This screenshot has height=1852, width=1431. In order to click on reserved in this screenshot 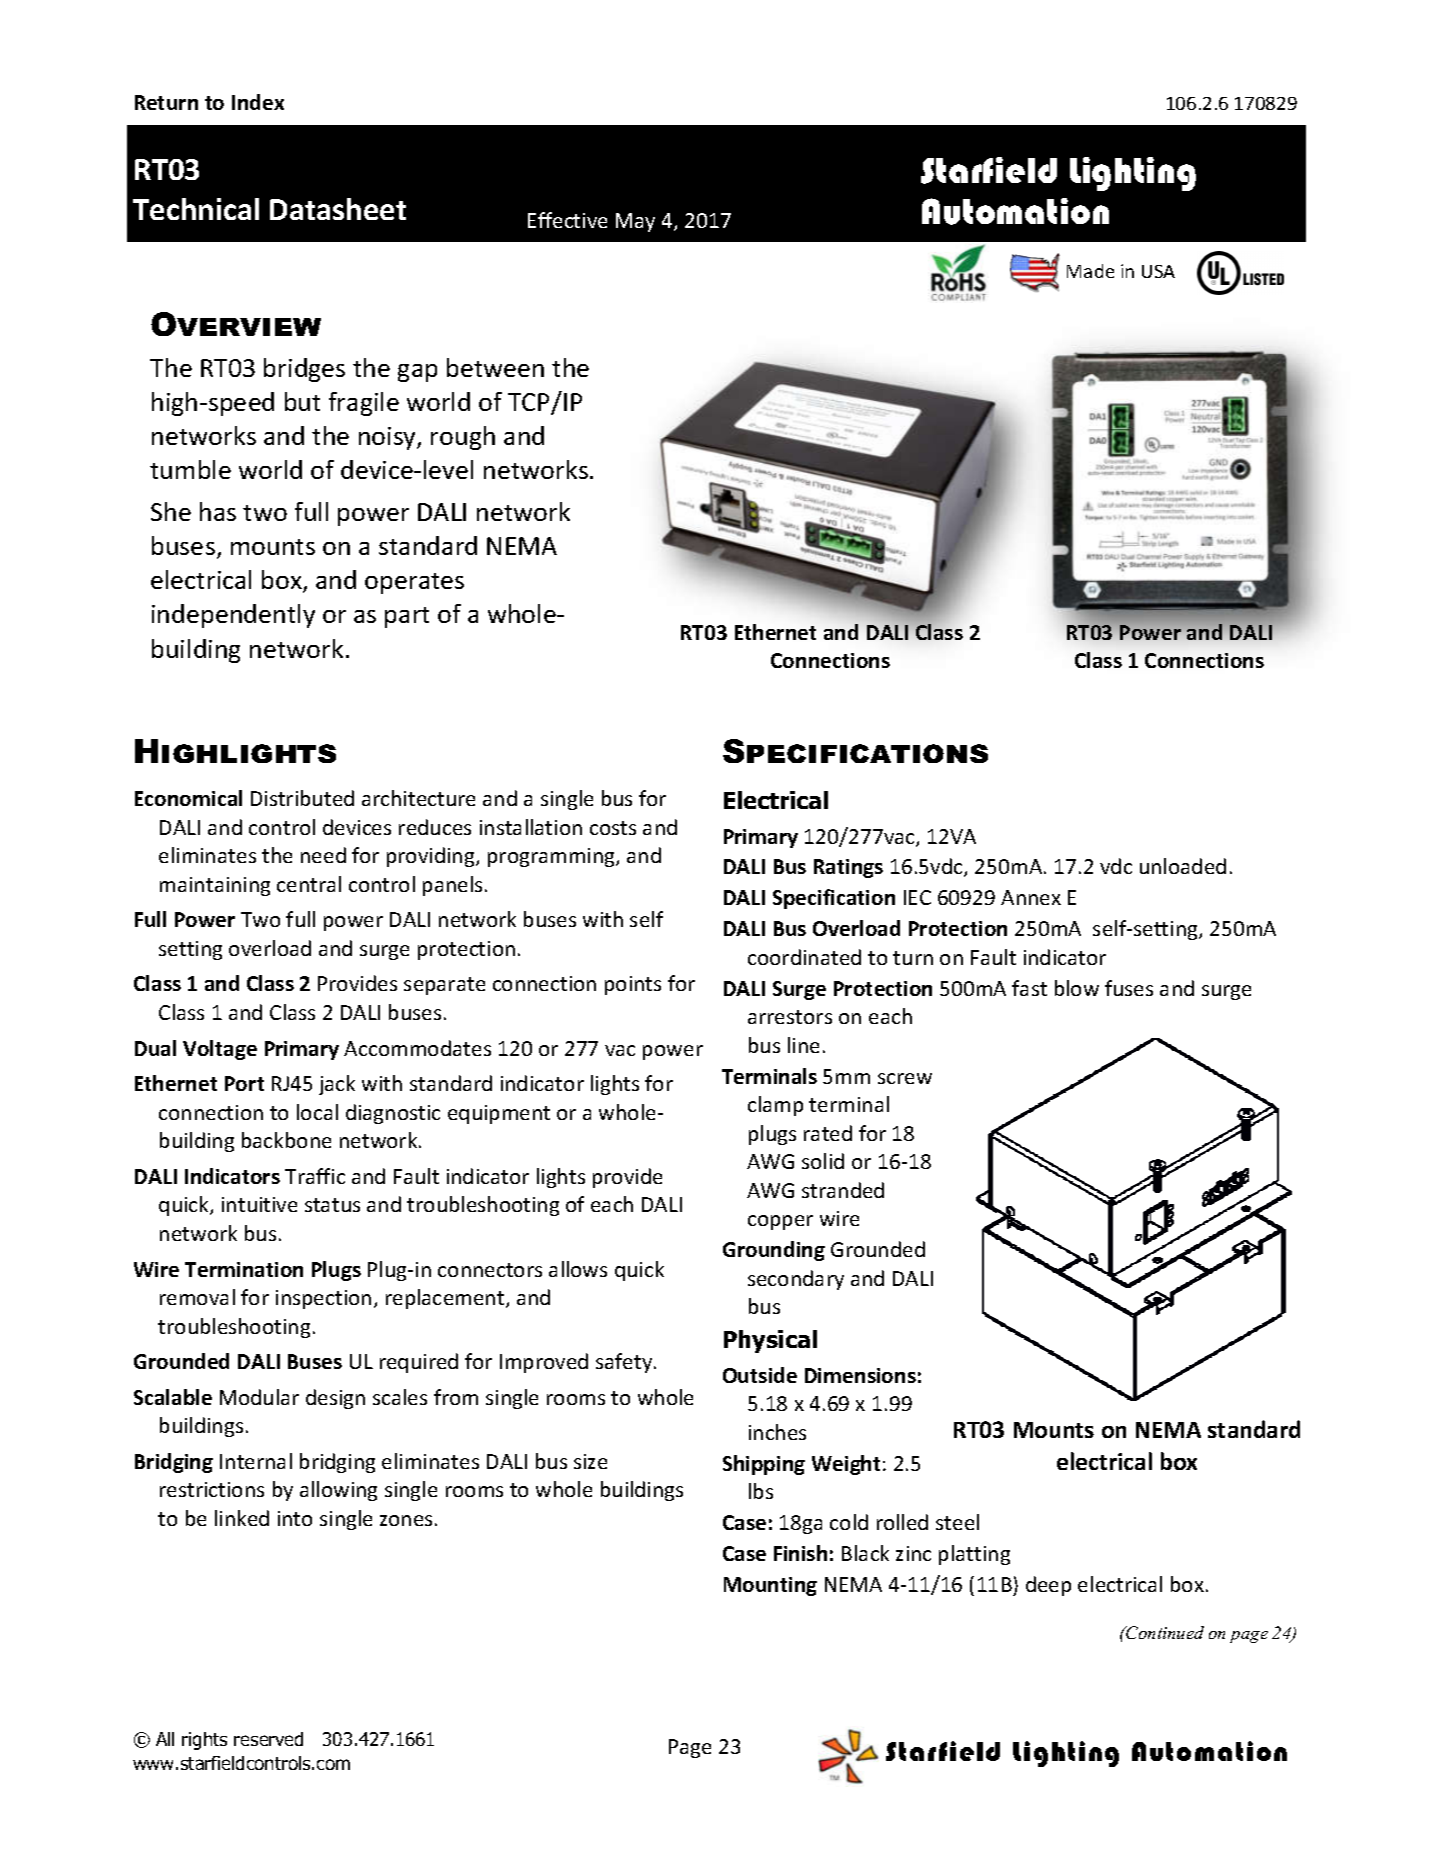, I will do `click(268, 1739)`.
